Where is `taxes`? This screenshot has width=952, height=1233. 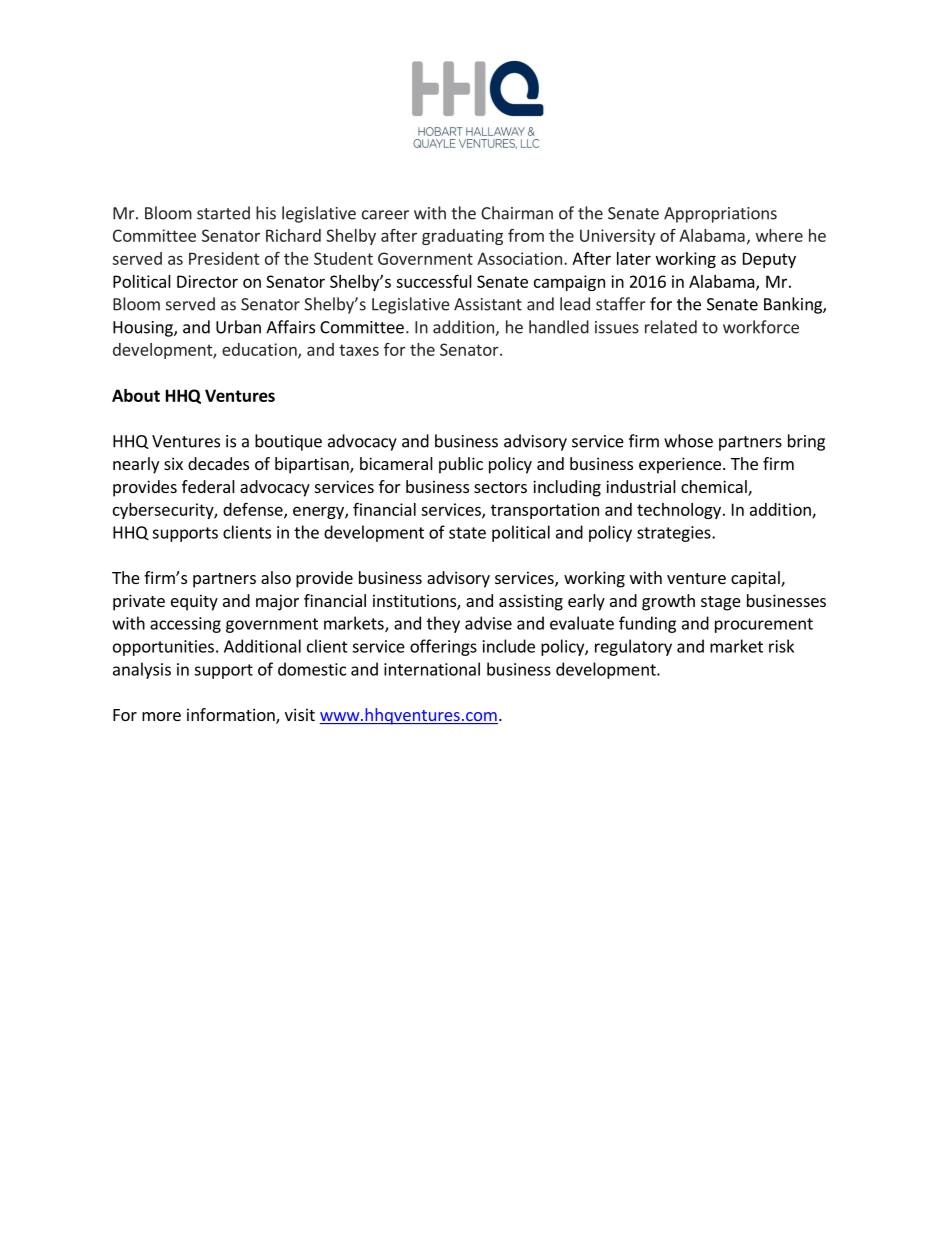 taxes is located at coordinates (359, 350).
